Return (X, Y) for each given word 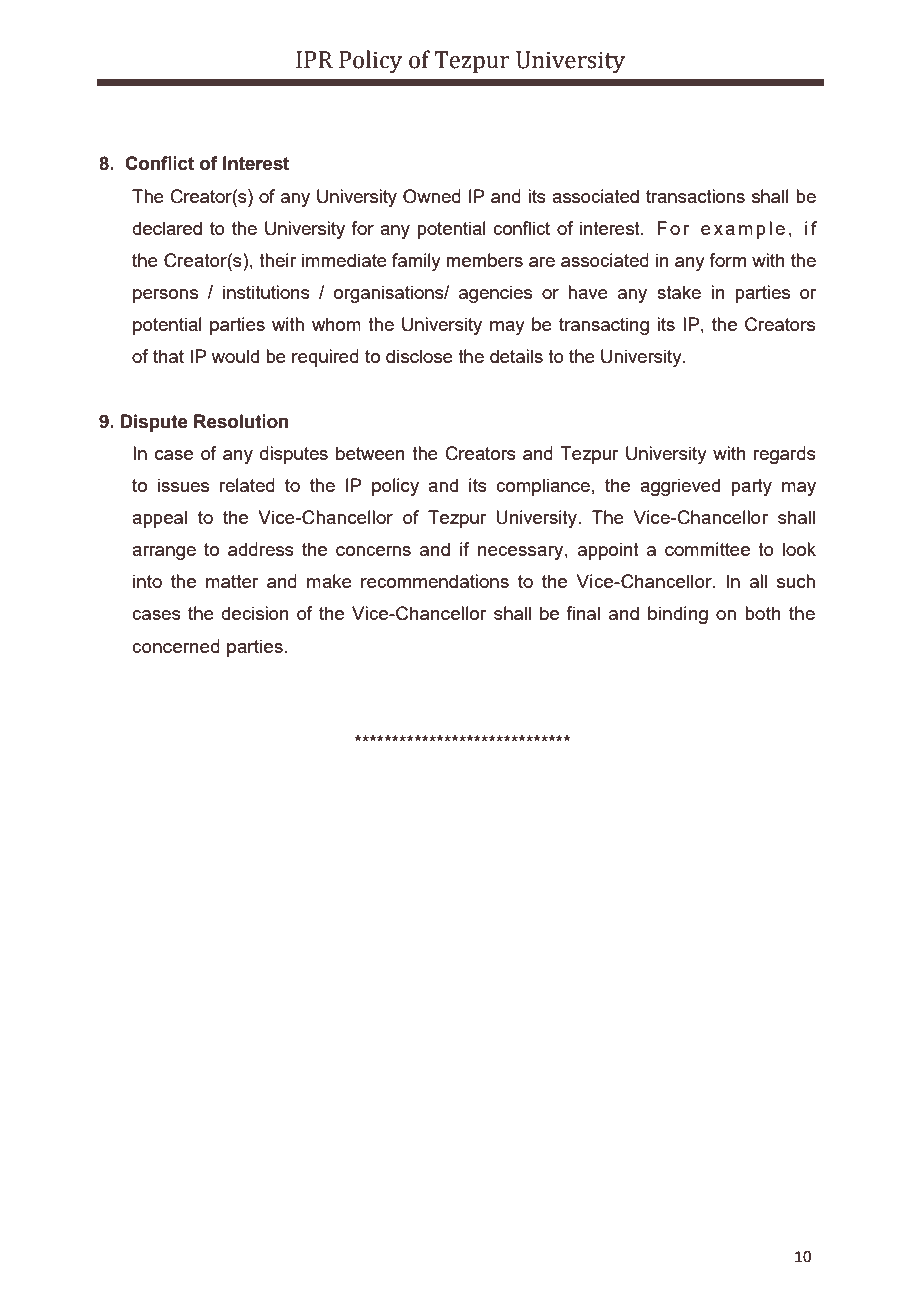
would (235, 356)
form (727, 260)
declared (167, 228)
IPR (314, 59)
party (751, 487)
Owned (432, 196)
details (516, 356)
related (247, 485)
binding (678, 615)
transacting (604, 326)
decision (254, 613)
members (484, 260)
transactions (695, 196)
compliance (543, 487)
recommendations (435, 581)
